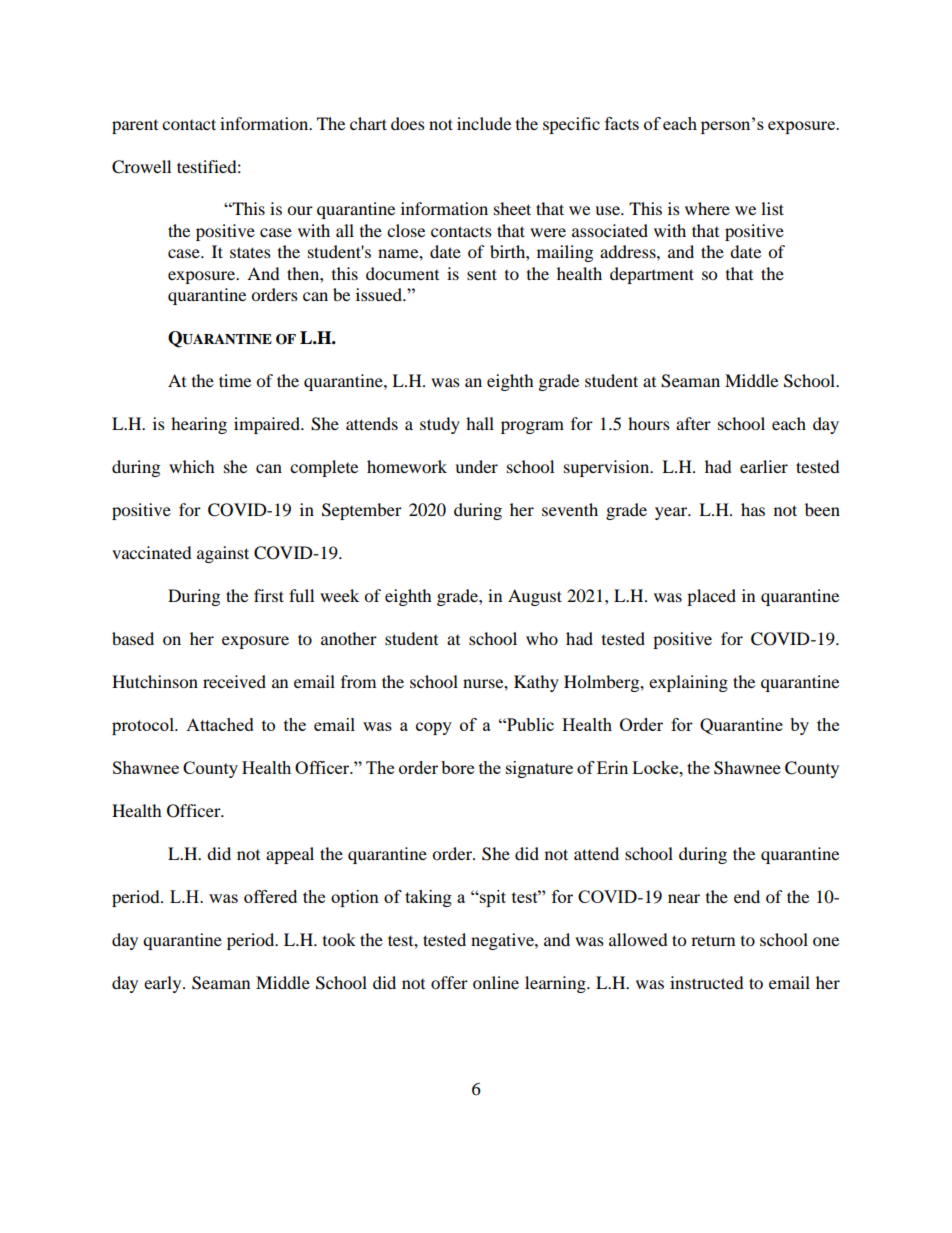  I want to click on explaining, so click(688, 683).
